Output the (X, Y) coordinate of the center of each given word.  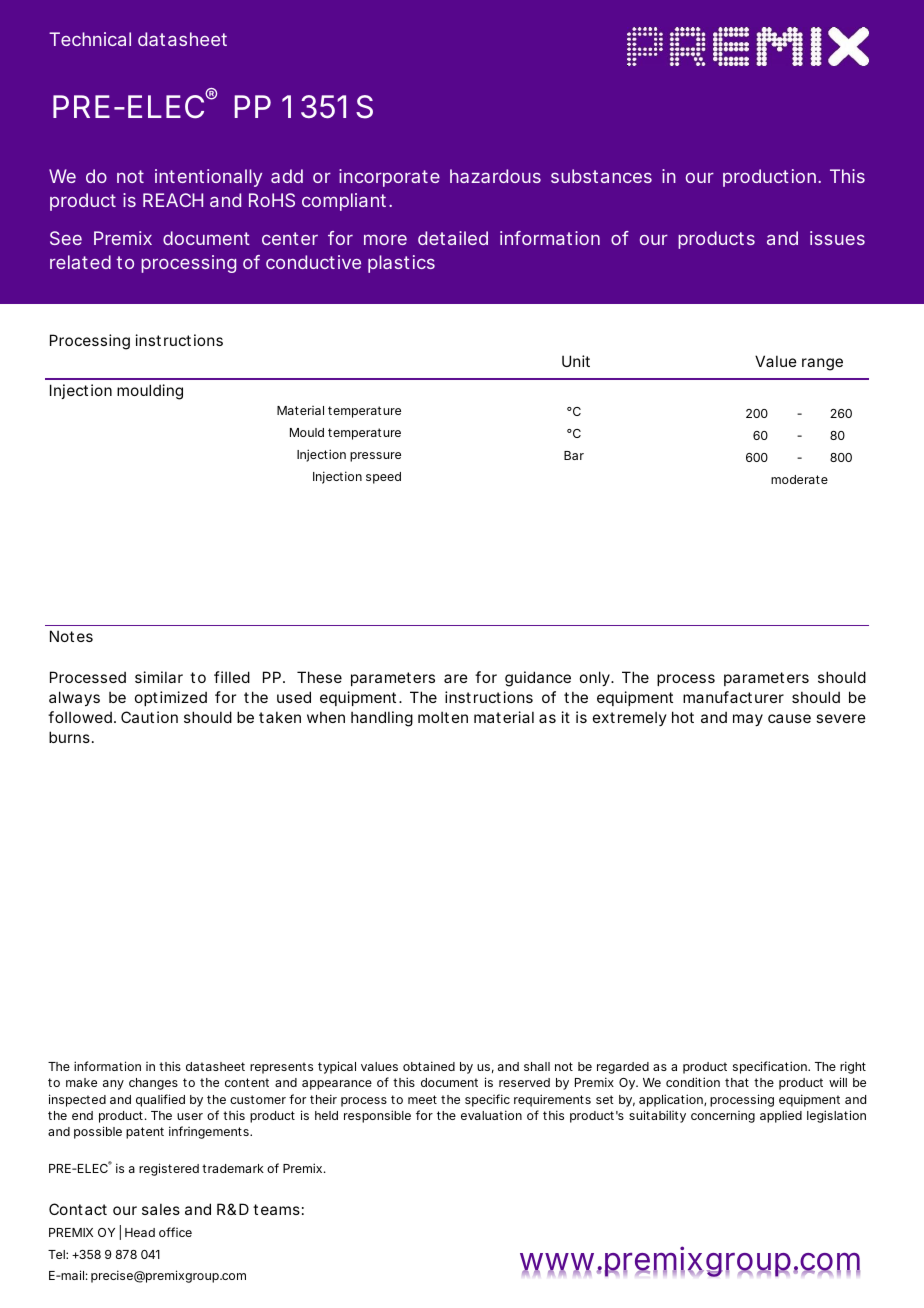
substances (601, 176)
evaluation (491, 1115)
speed (383, 478)
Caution (149, 717)
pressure (375, 457)
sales (161, 1209)
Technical (90, 39)
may (748, 720)
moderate (799, 479)
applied (781, 1117)
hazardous (495, 176)
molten (443, 717)
